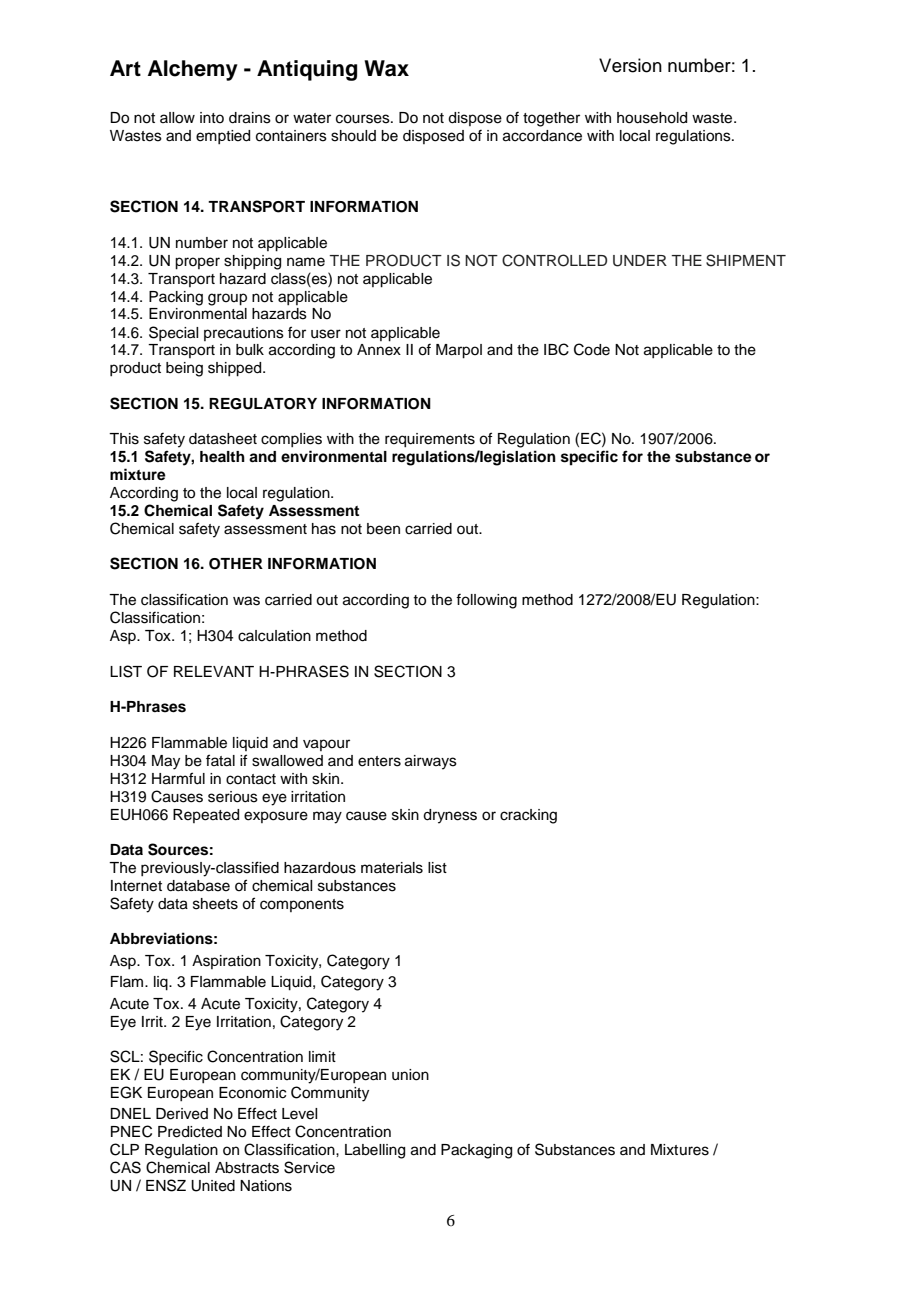 Image resolution: width=924 pixels, height=1307 pixels. I want to click on Repeated, so click(206, 816).
